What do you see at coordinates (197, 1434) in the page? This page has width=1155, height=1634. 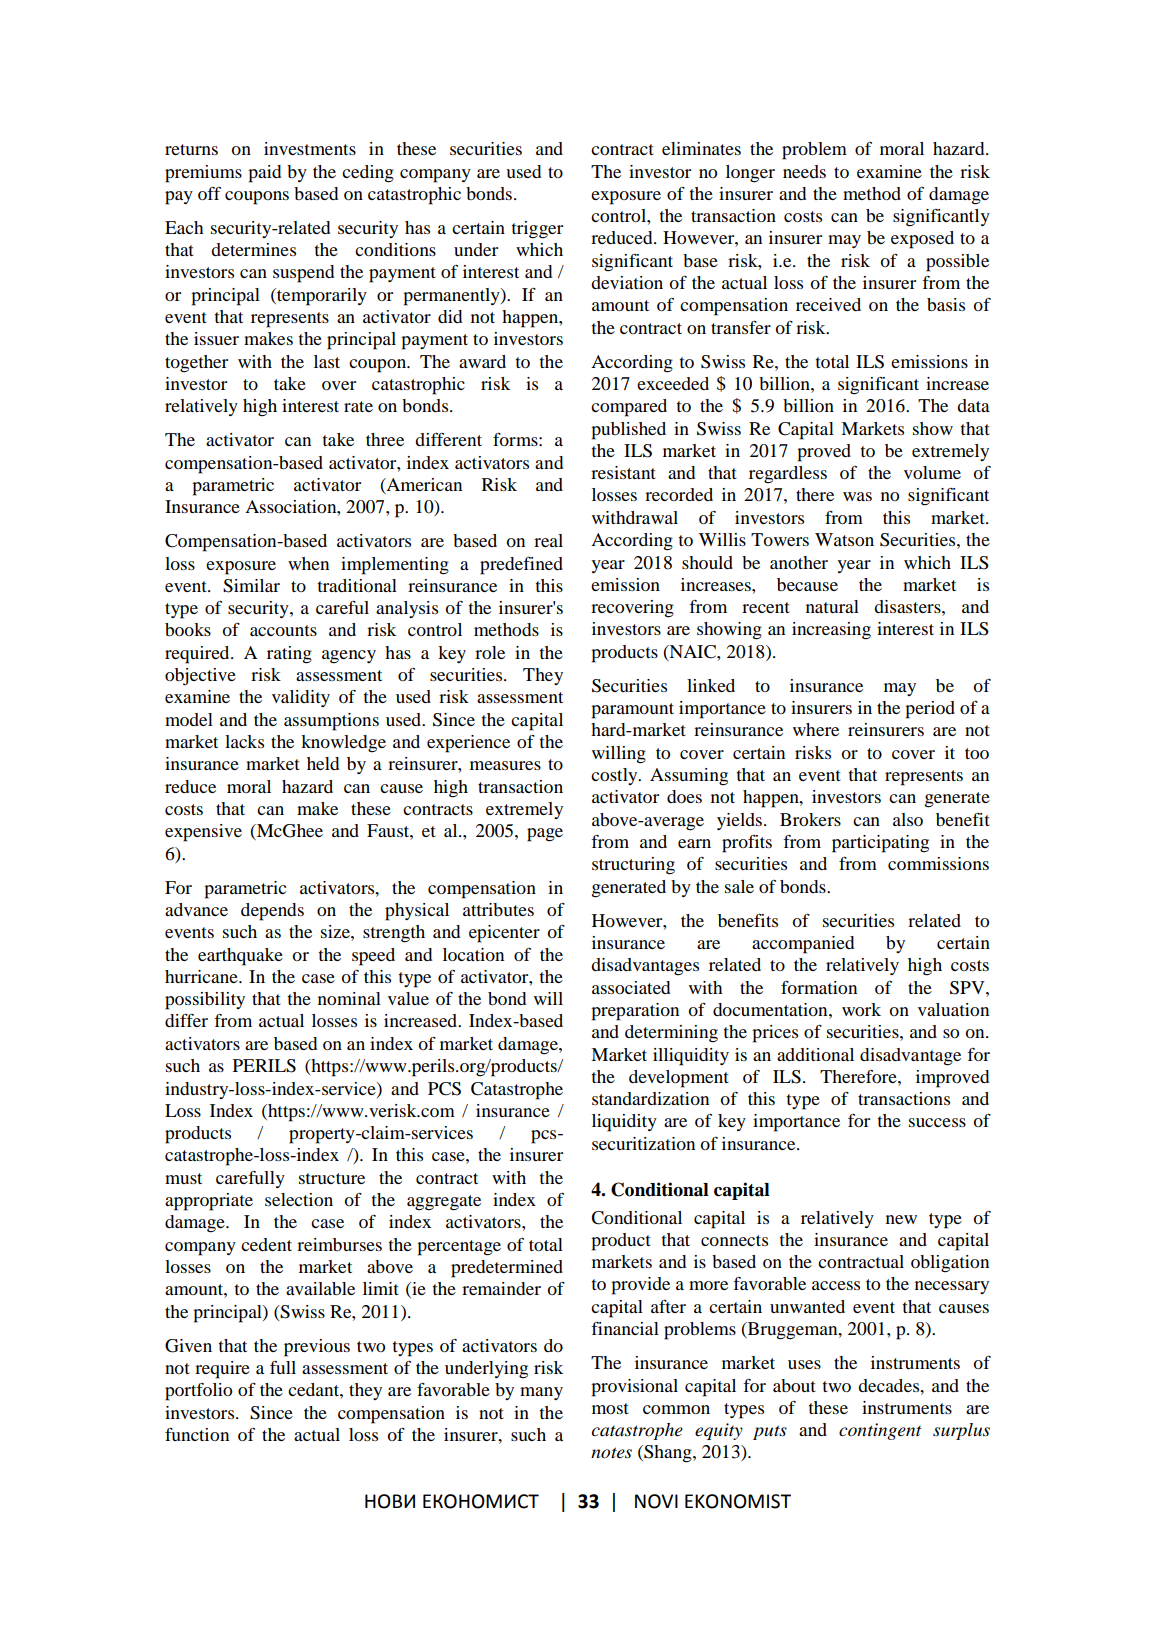 I see `function` at bounding box center [197, 1434].
